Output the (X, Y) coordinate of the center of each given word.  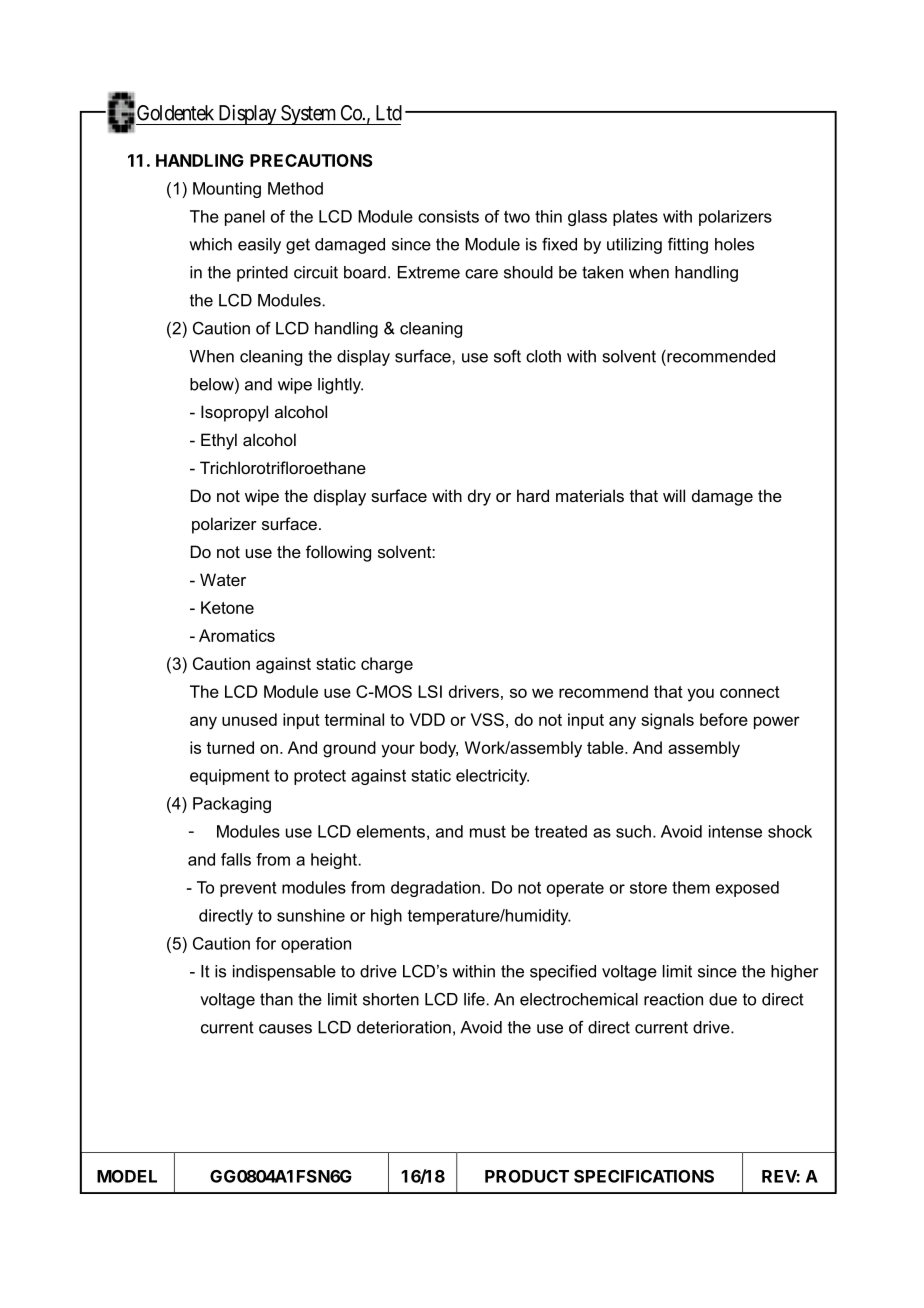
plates (635, 218)
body (439, 749)
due (723, 999)
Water (223, 579)
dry (479, 497)
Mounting (227, 190)
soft (507, 356)
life (474, 999)
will (674, 495)
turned (230, 747)
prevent (248, 889)
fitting (688, 245)
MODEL (127, 1176)
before (724, 719)
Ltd (389, 113)
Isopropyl (234, 413)
